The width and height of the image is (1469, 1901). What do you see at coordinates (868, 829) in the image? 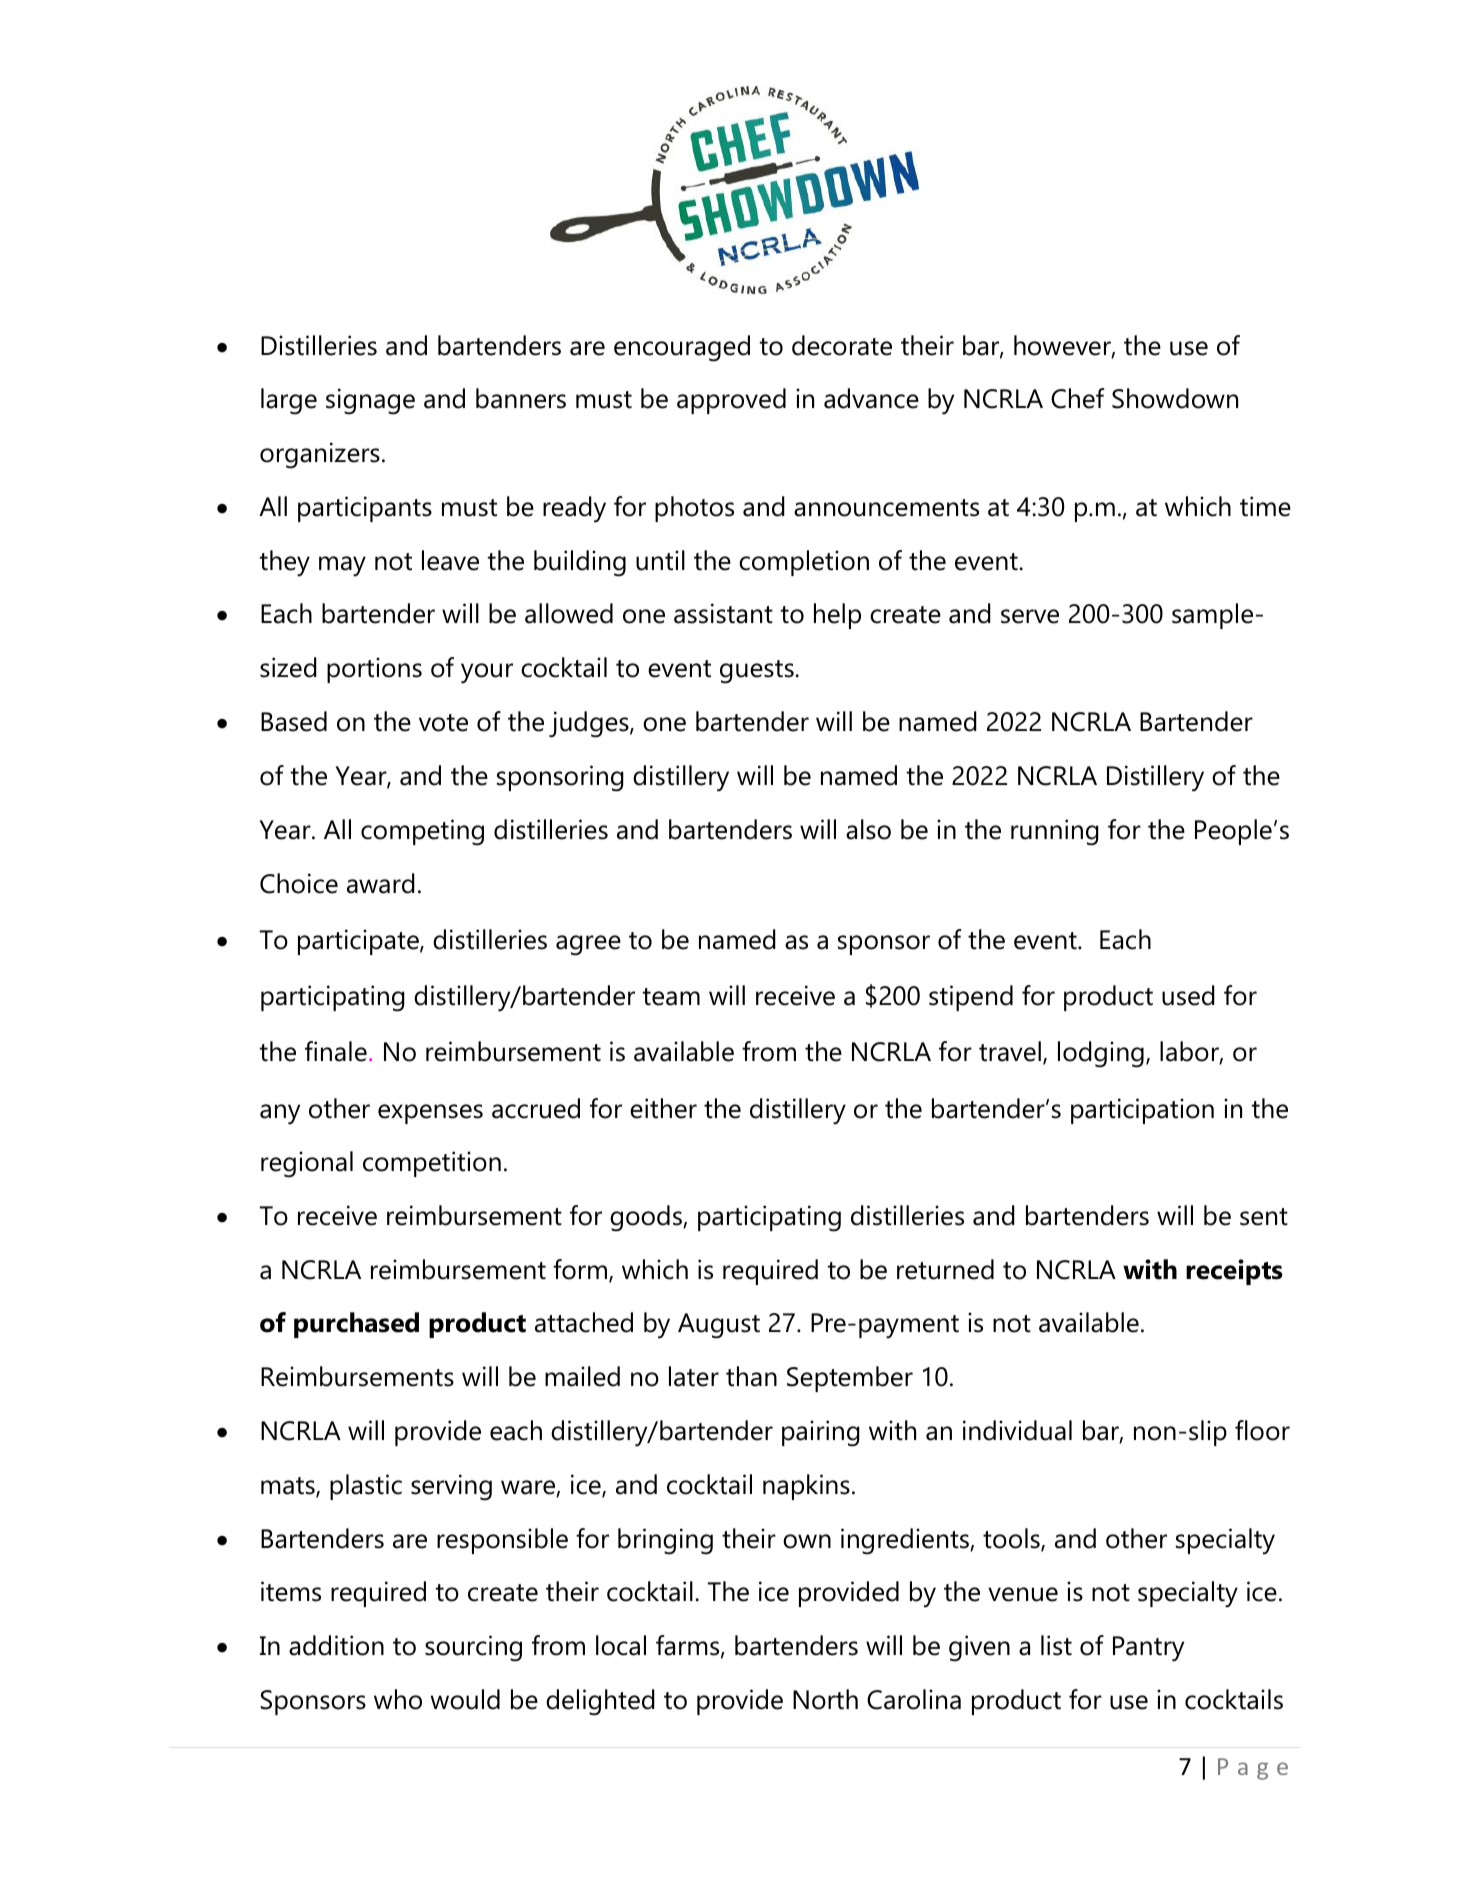
I see `also` at bounding box center [868, 829].
